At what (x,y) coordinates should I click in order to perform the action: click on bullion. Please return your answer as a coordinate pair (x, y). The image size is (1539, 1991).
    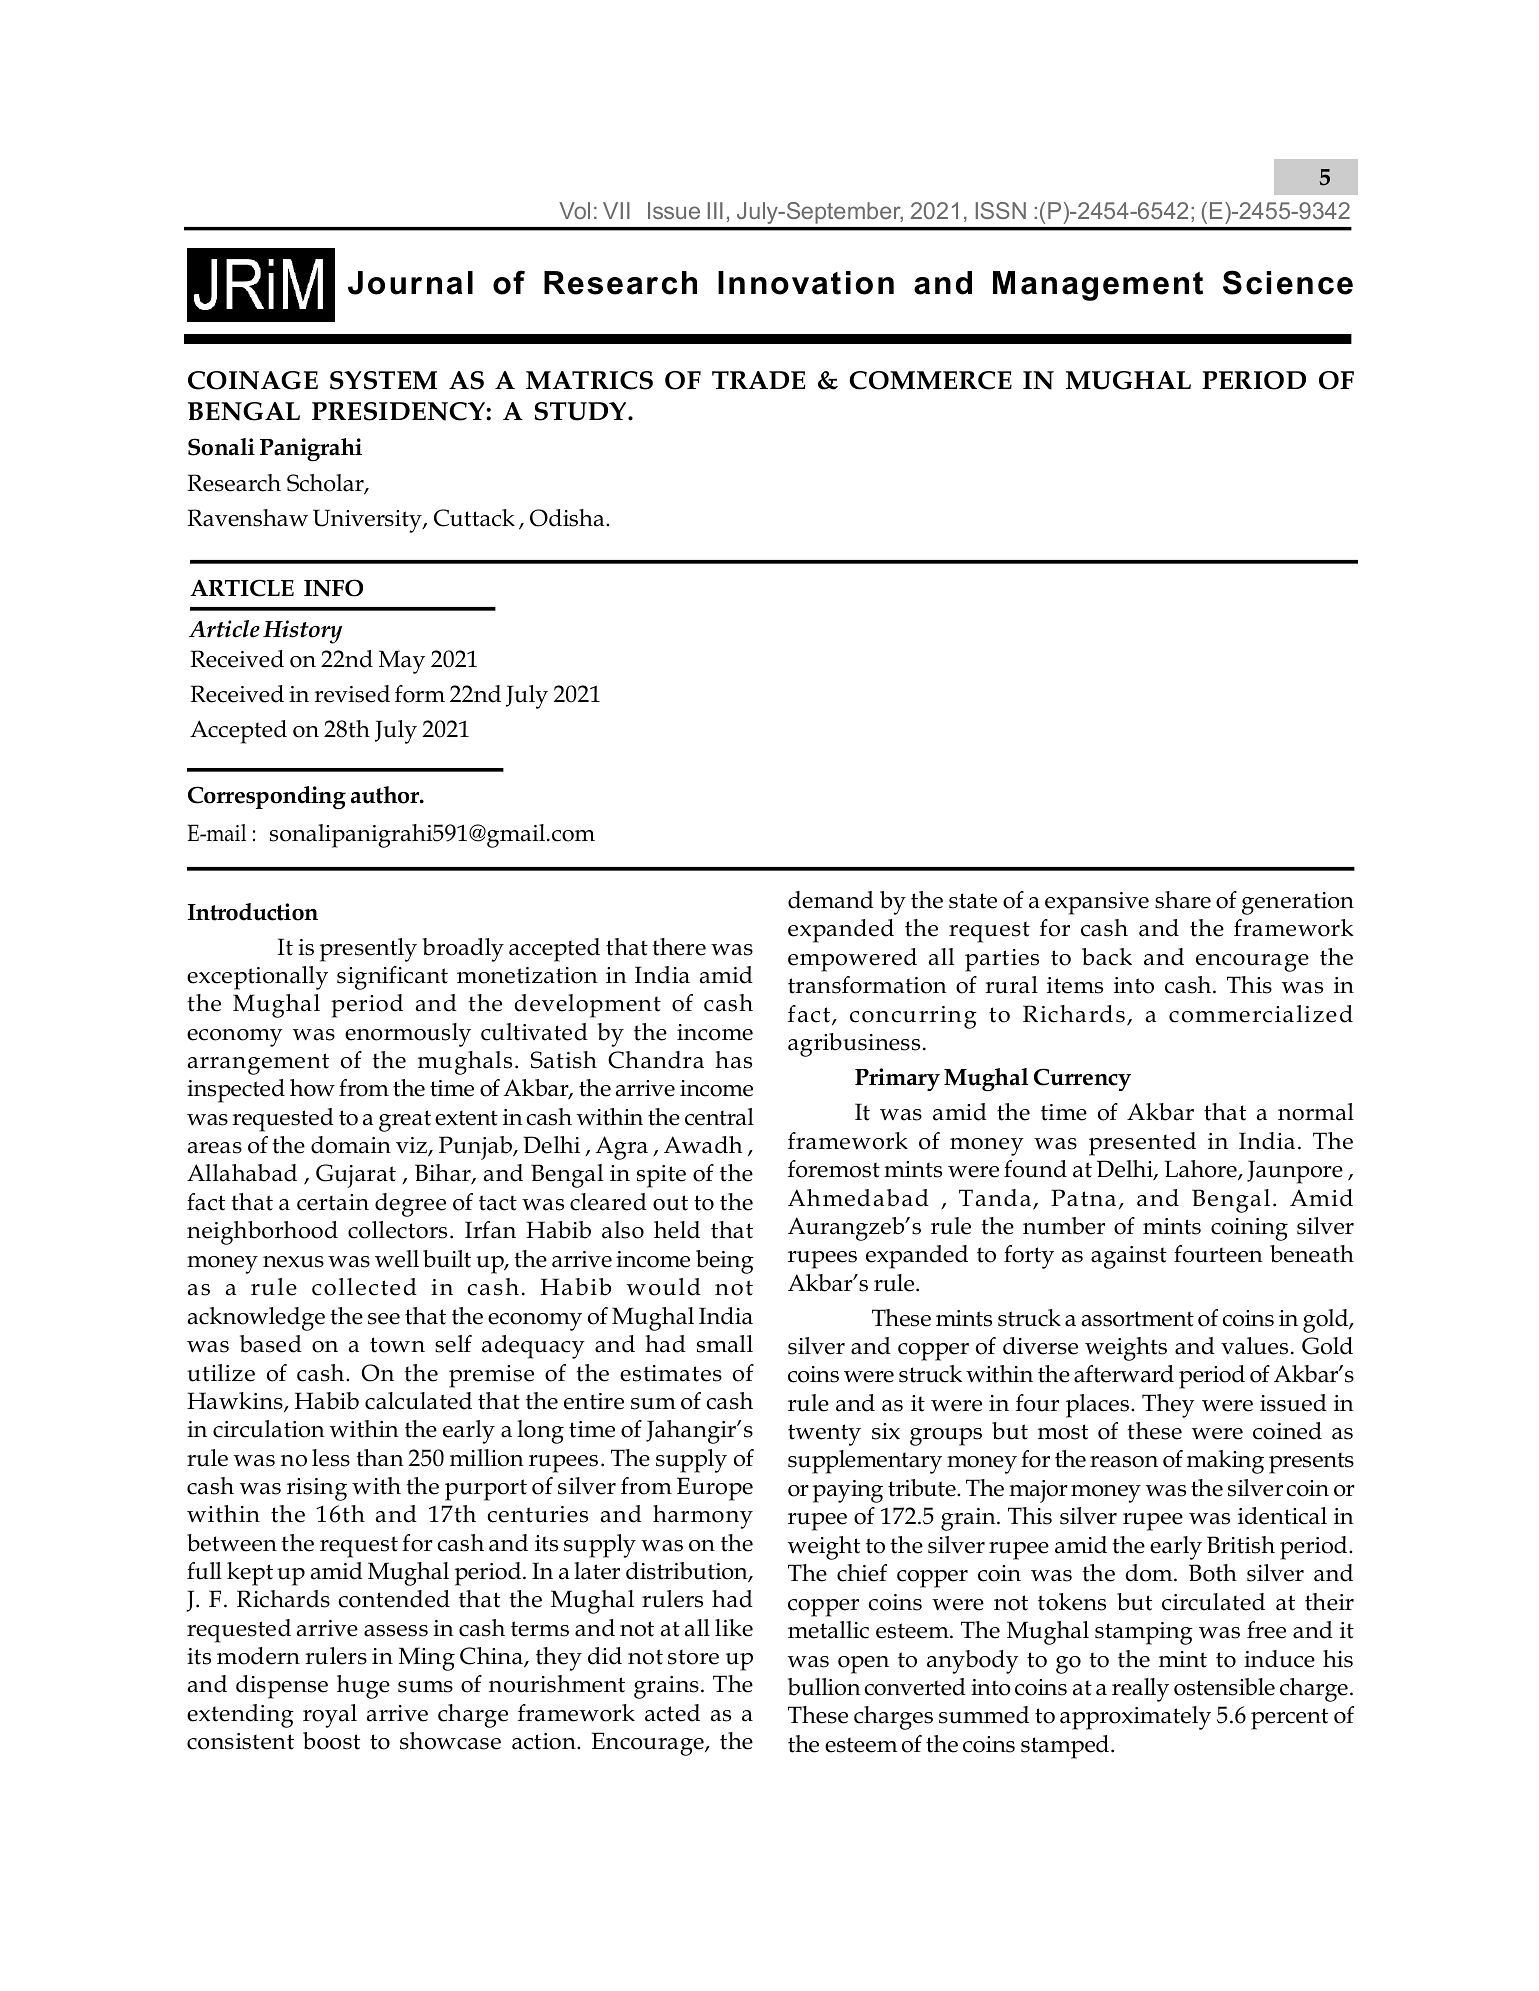
    Looking at the image, I should click on (824, 1687).
